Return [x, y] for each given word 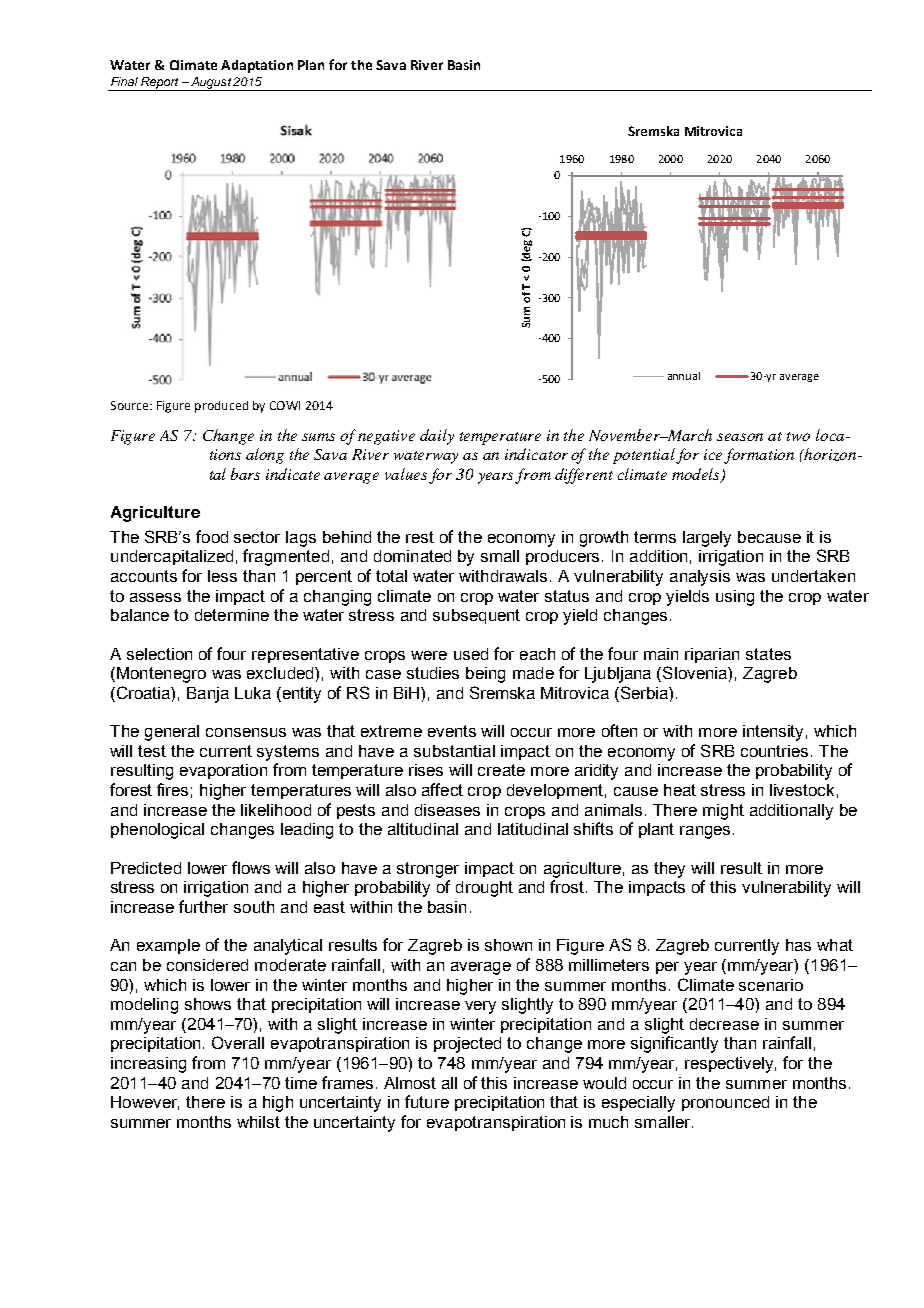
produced [221, 407]
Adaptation [257, 66]
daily [437, 437]
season [740, 437]
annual [684, 376]
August [211, 84]
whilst [258, 1122]
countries [774, 751]
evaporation [223, 771]
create [501, 770]
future [427, 1101]
